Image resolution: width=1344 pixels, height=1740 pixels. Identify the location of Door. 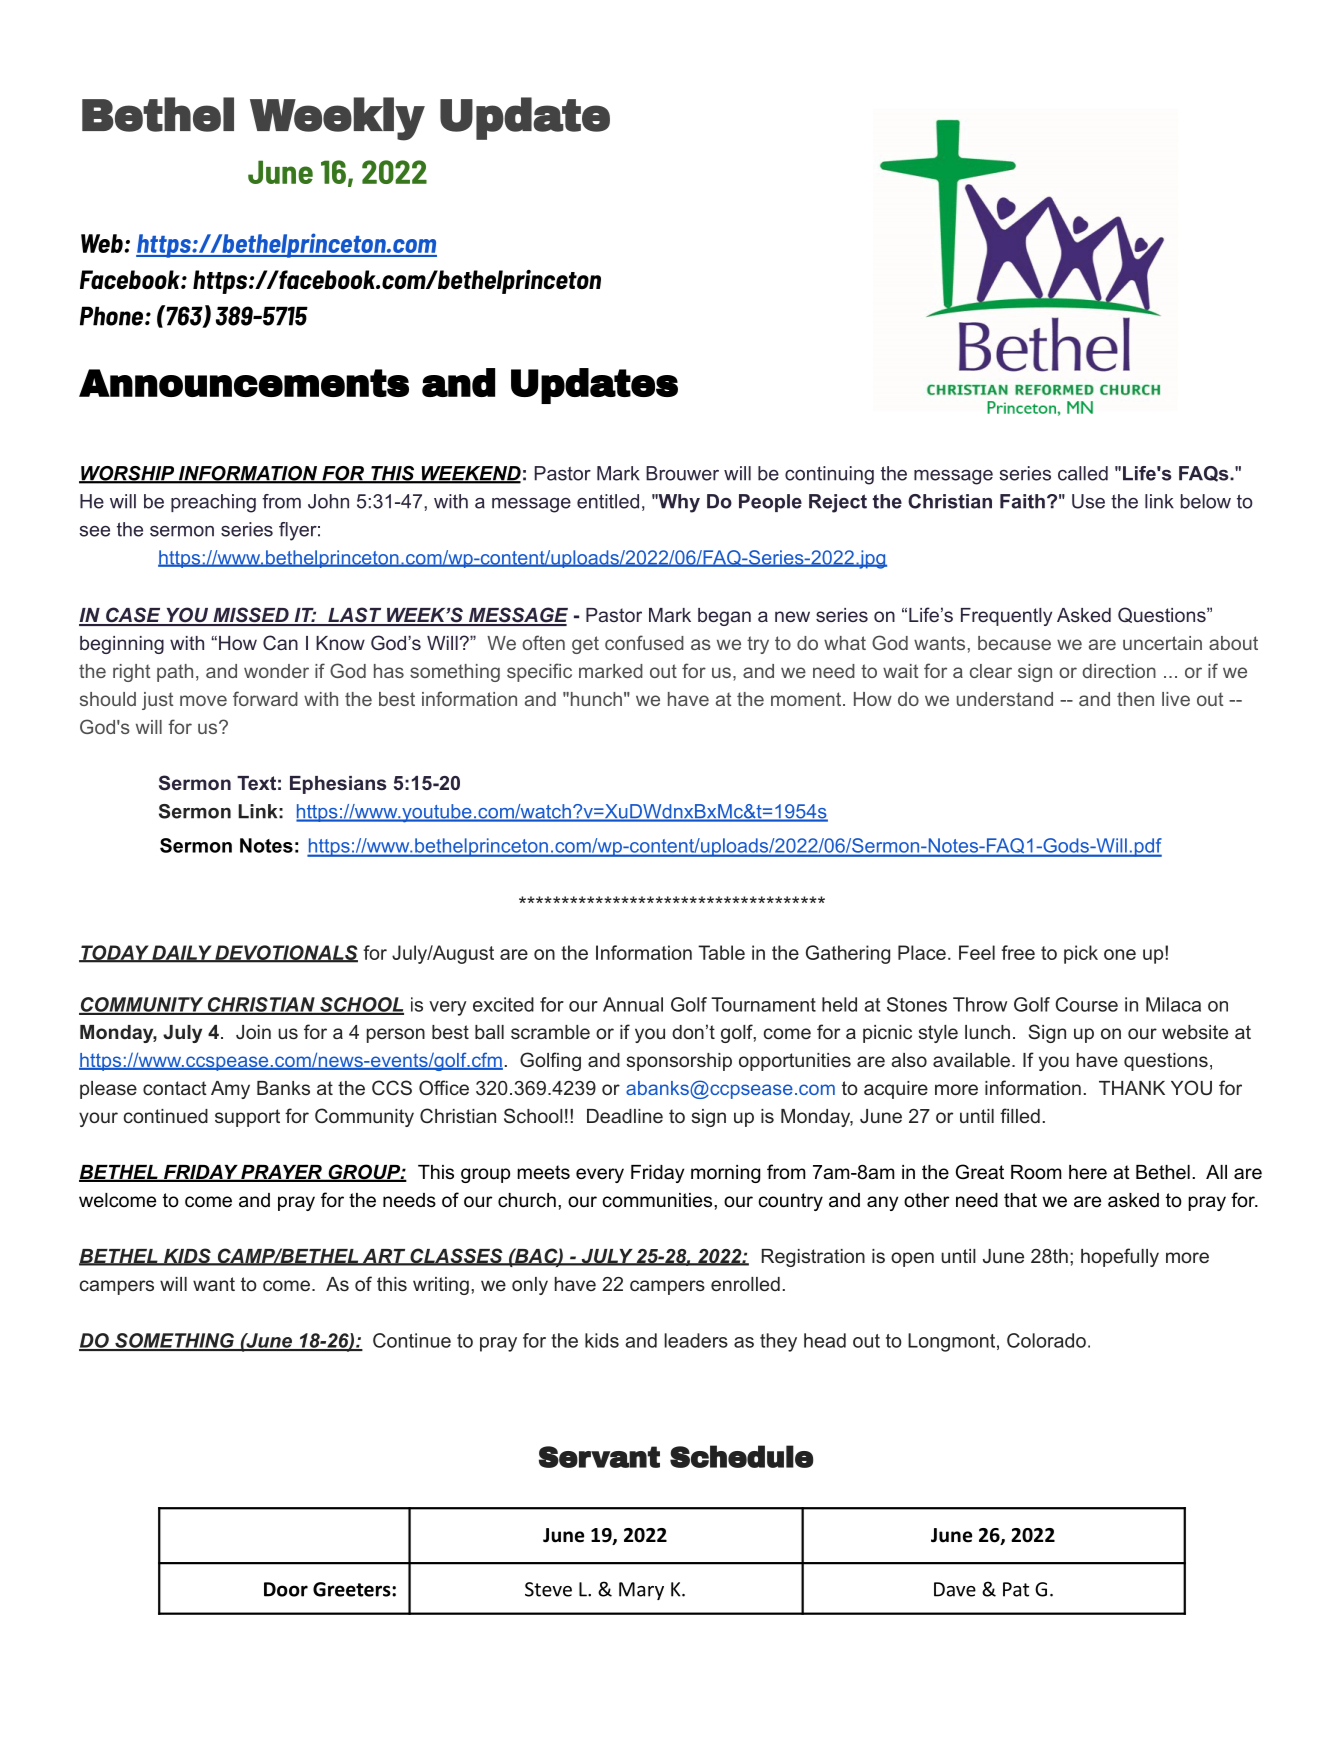
(286, 1589).
